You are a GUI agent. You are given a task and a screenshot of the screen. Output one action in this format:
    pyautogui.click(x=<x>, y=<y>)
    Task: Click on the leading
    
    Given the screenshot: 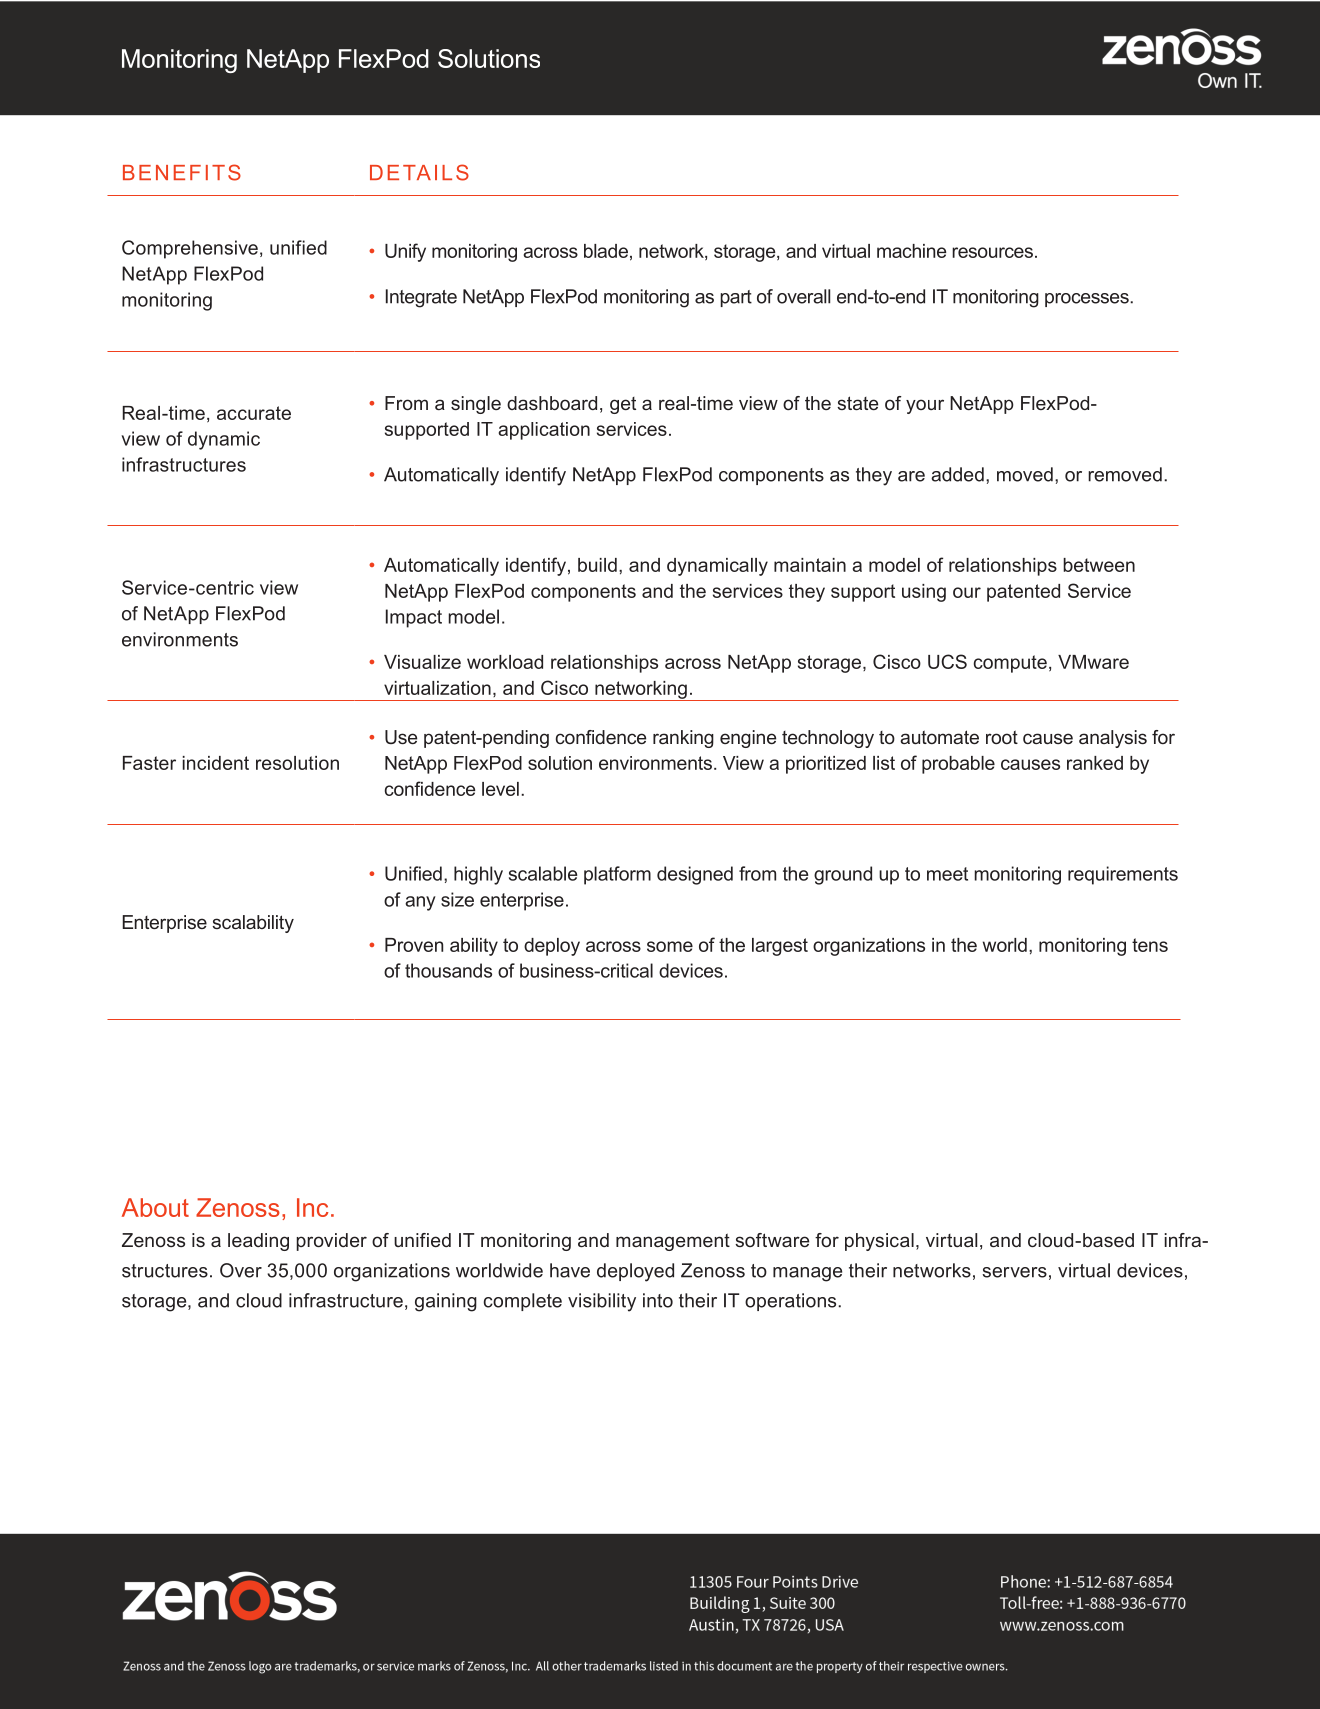 What is the action you would take?
    pyautogui.click(x=258, y=1242)
